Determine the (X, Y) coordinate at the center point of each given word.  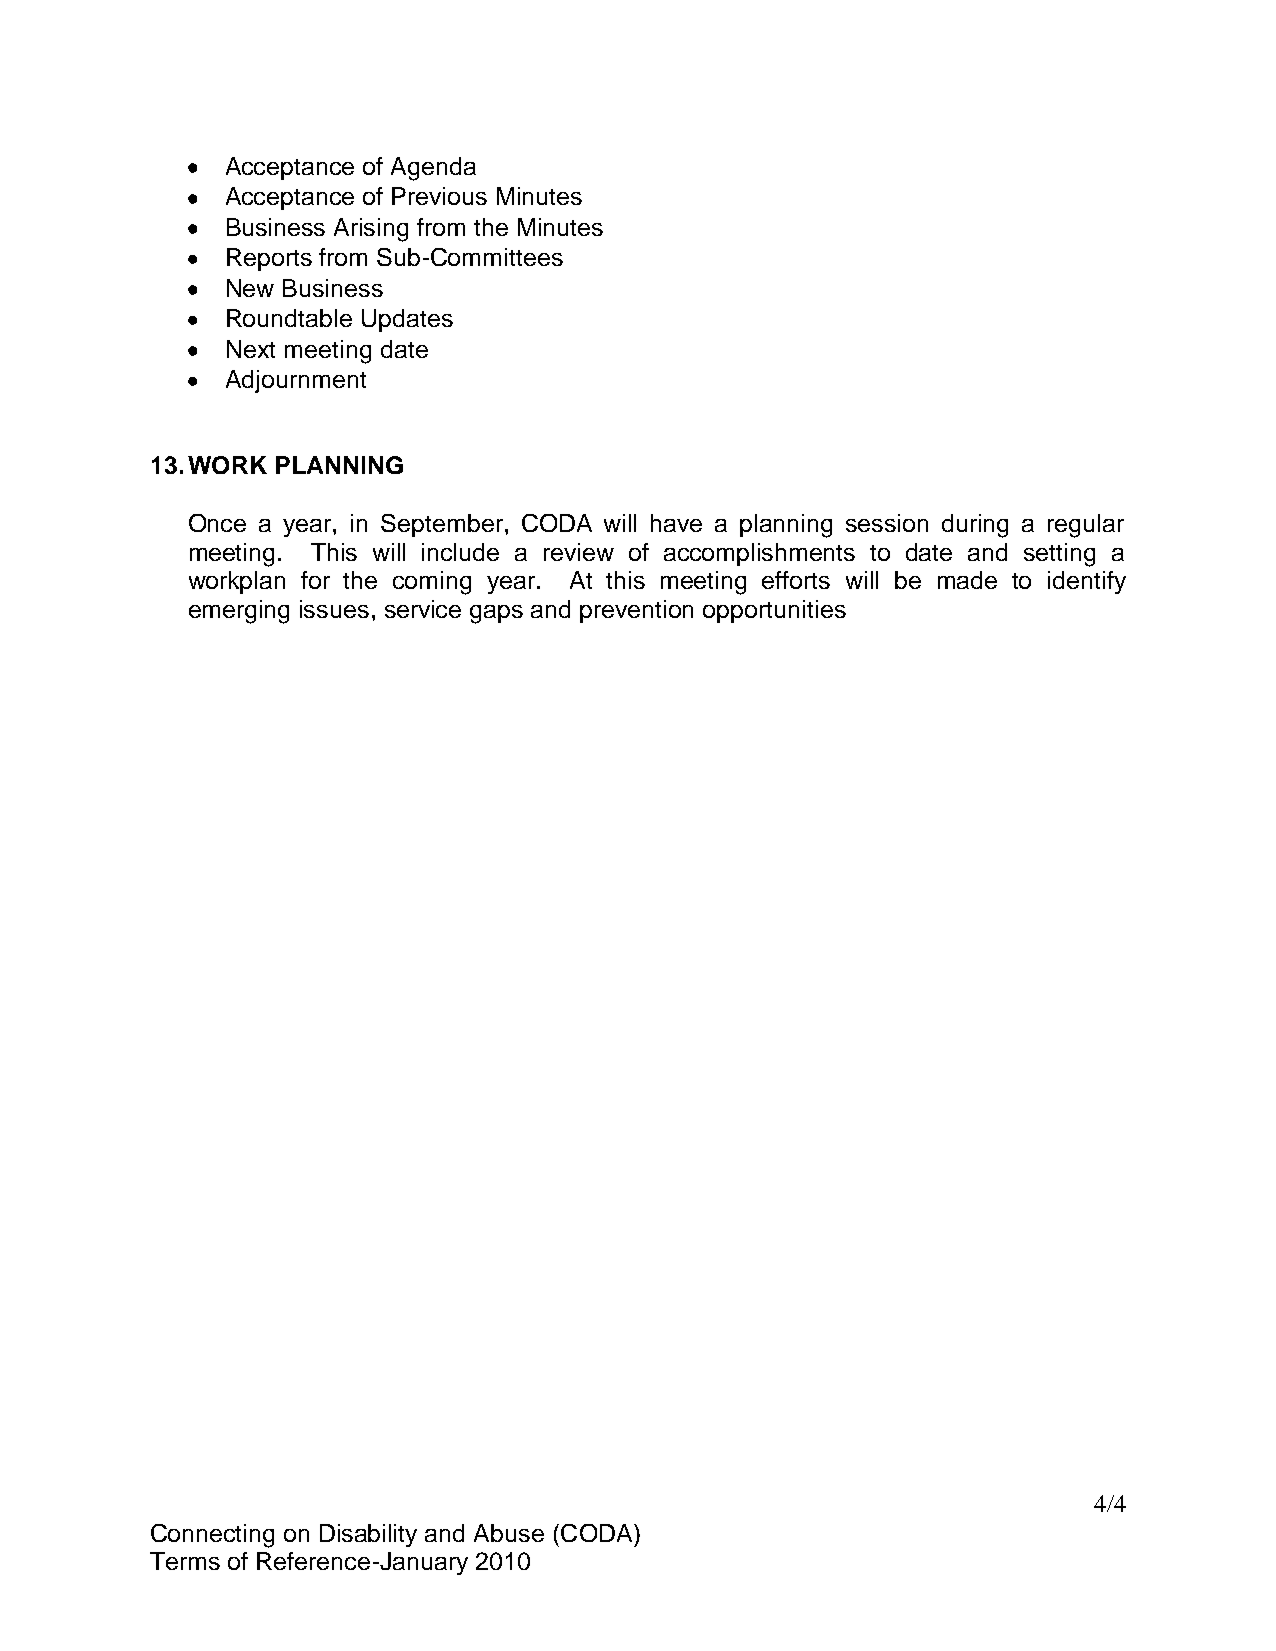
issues (334, 609)
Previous (439, 196)
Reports (269, 259)
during (975, 526)
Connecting (212, 1536)
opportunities (774, 611)
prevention (636, 611)
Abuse (509, 1533)
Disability (368, 1535)
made (967, 580)
